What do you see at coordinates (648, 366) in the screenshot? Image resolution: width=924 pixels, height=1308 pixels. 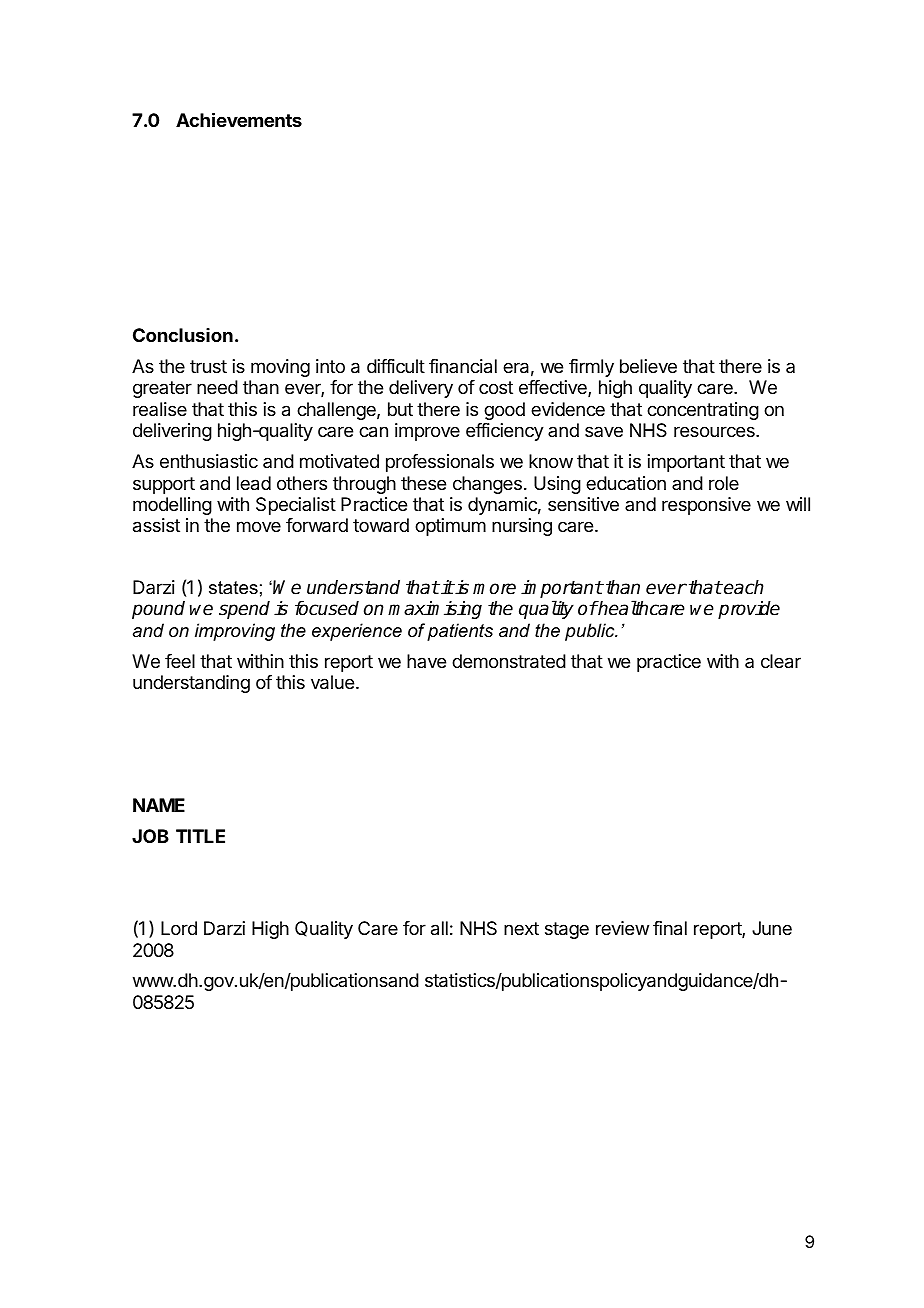 I see `believe` at bounding box center [648, 366].
